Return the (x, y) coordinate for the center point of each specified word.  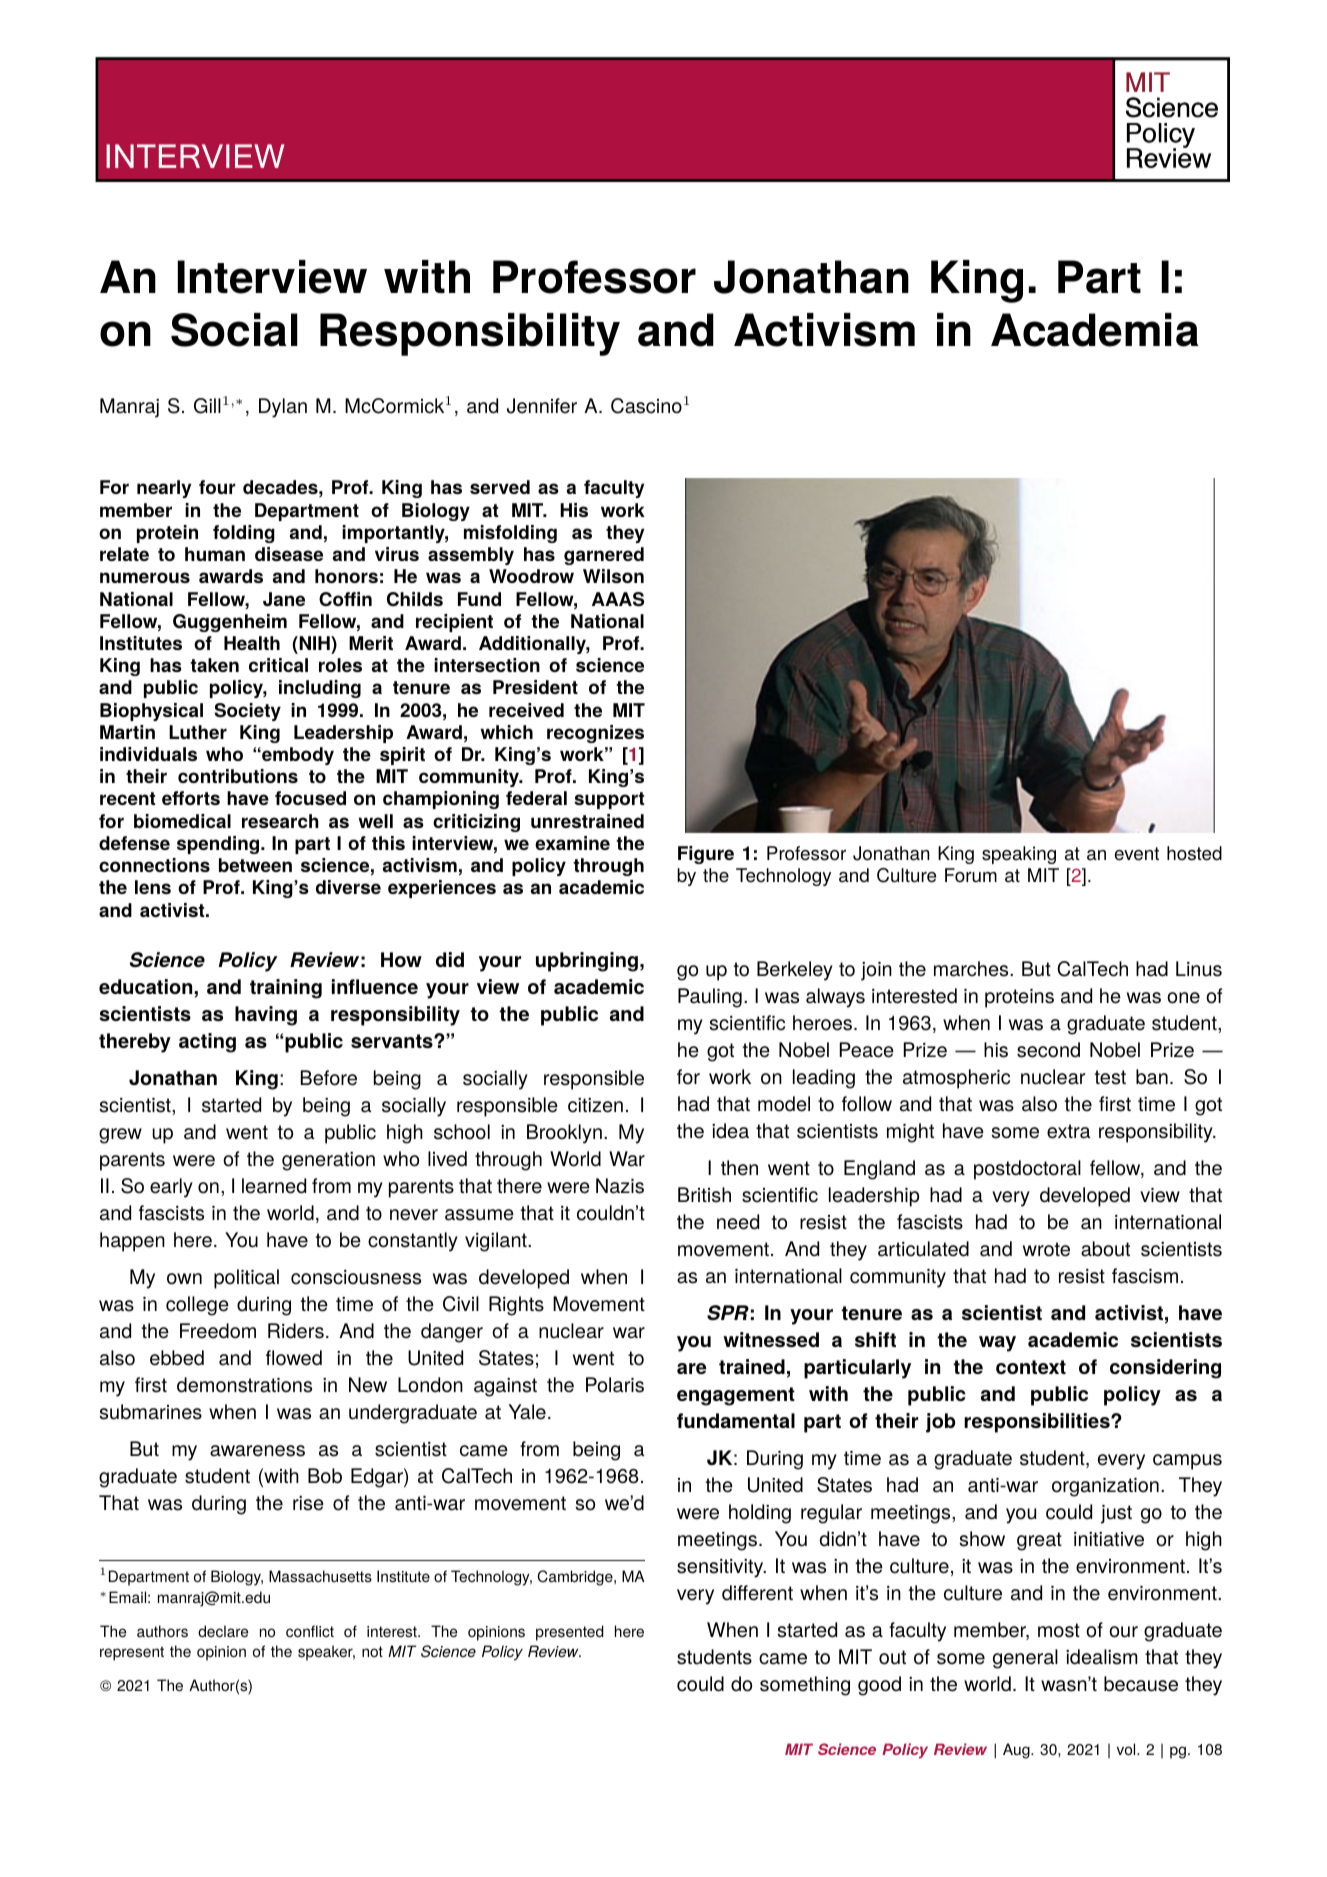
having (266, 1016)
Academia (1095, 330)
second (1048, 1050)
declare (223, 1631)
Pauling (710, 998)
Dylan (283, 408)
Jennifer (542, 406)
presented (570, 1633)
